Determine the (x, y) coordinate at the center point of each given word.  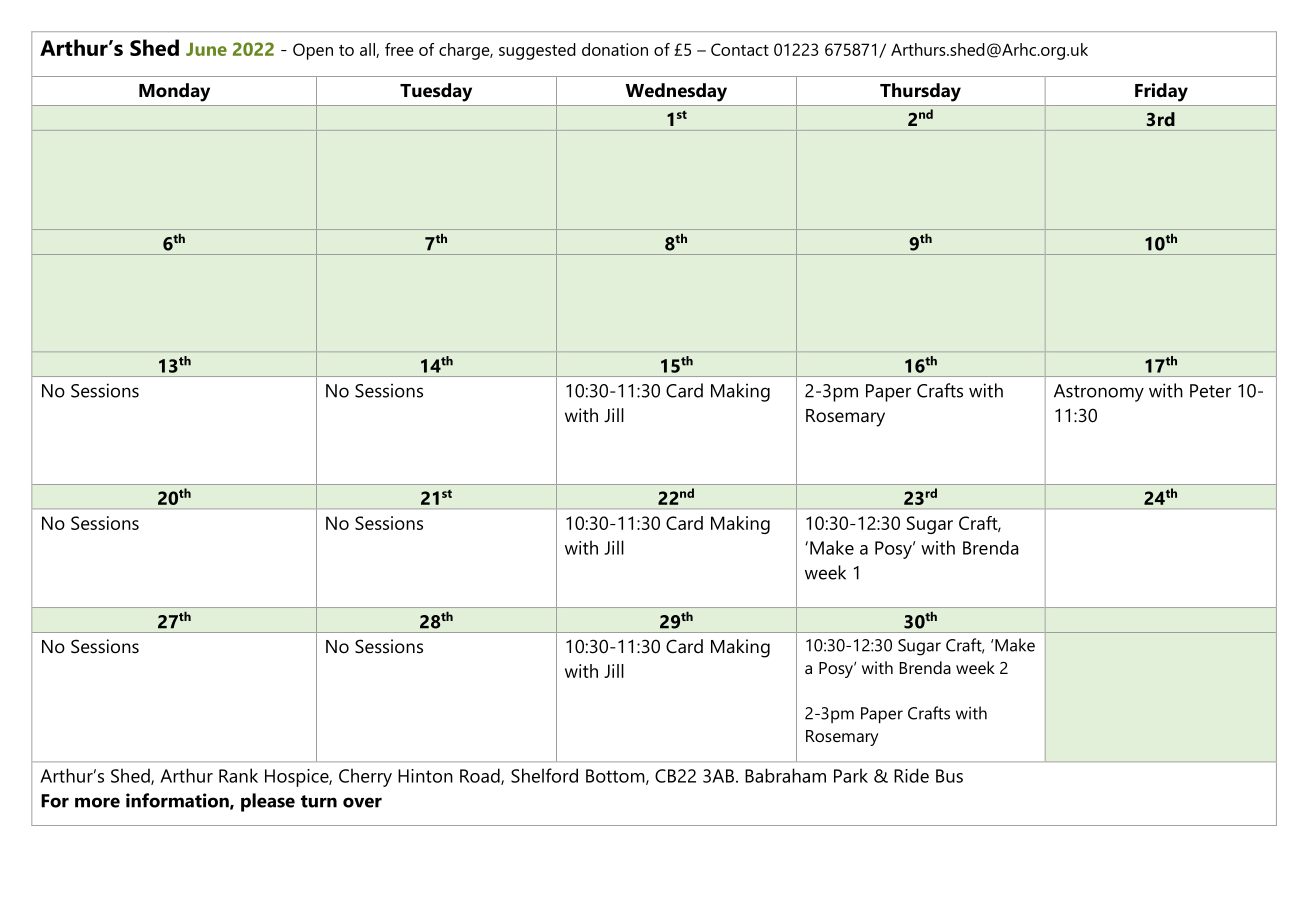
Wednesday (676, 92)
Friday (1161, 92)
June (206, 49)
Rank (238, 775)
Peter (1210, 391)
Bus (949, 776)
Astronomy (1099, 393)
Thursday (920, 92)
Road (481, 776)
